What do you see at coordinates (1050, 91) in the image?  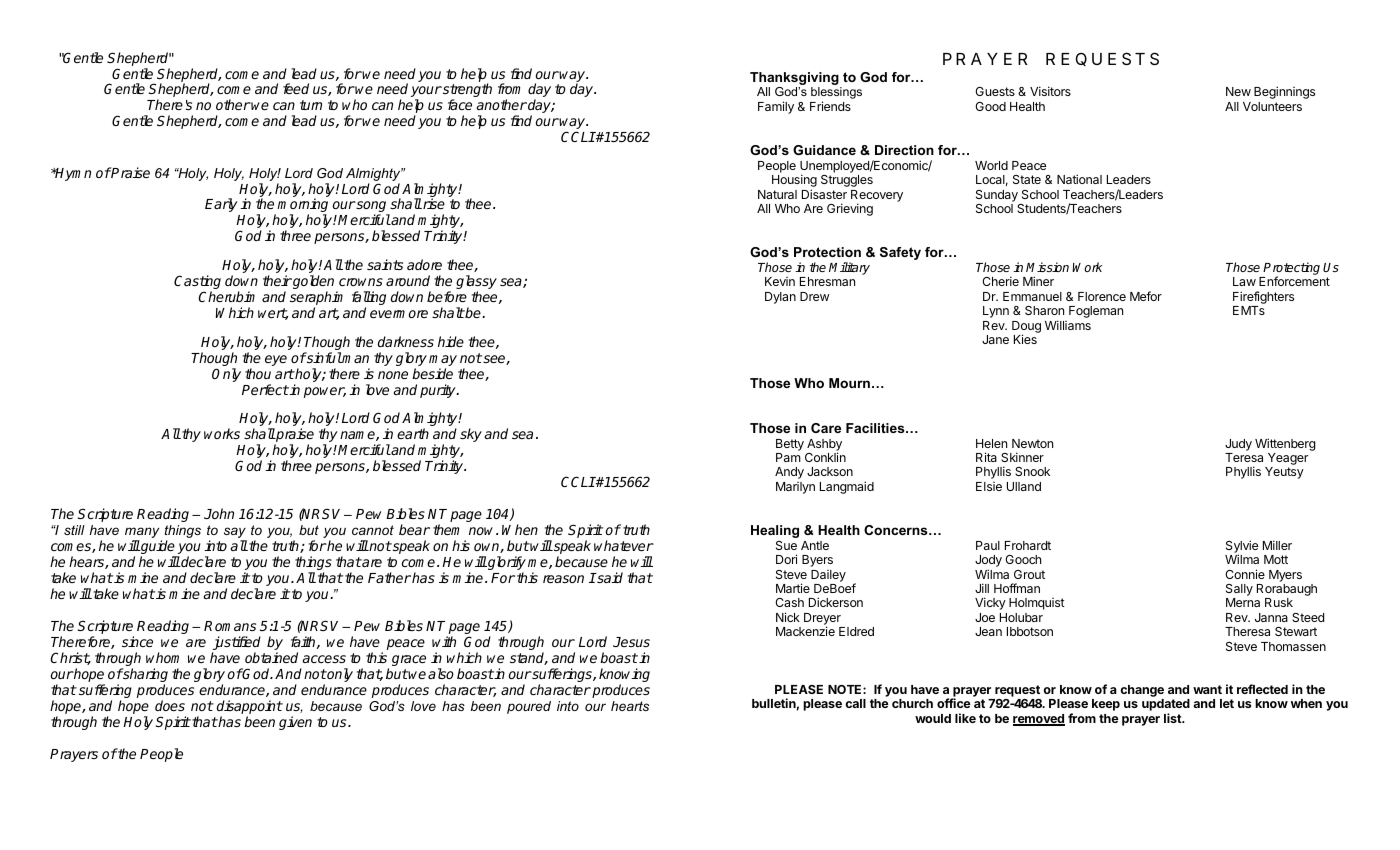 I see `Visitors` at bounding box center [1050, 91].
